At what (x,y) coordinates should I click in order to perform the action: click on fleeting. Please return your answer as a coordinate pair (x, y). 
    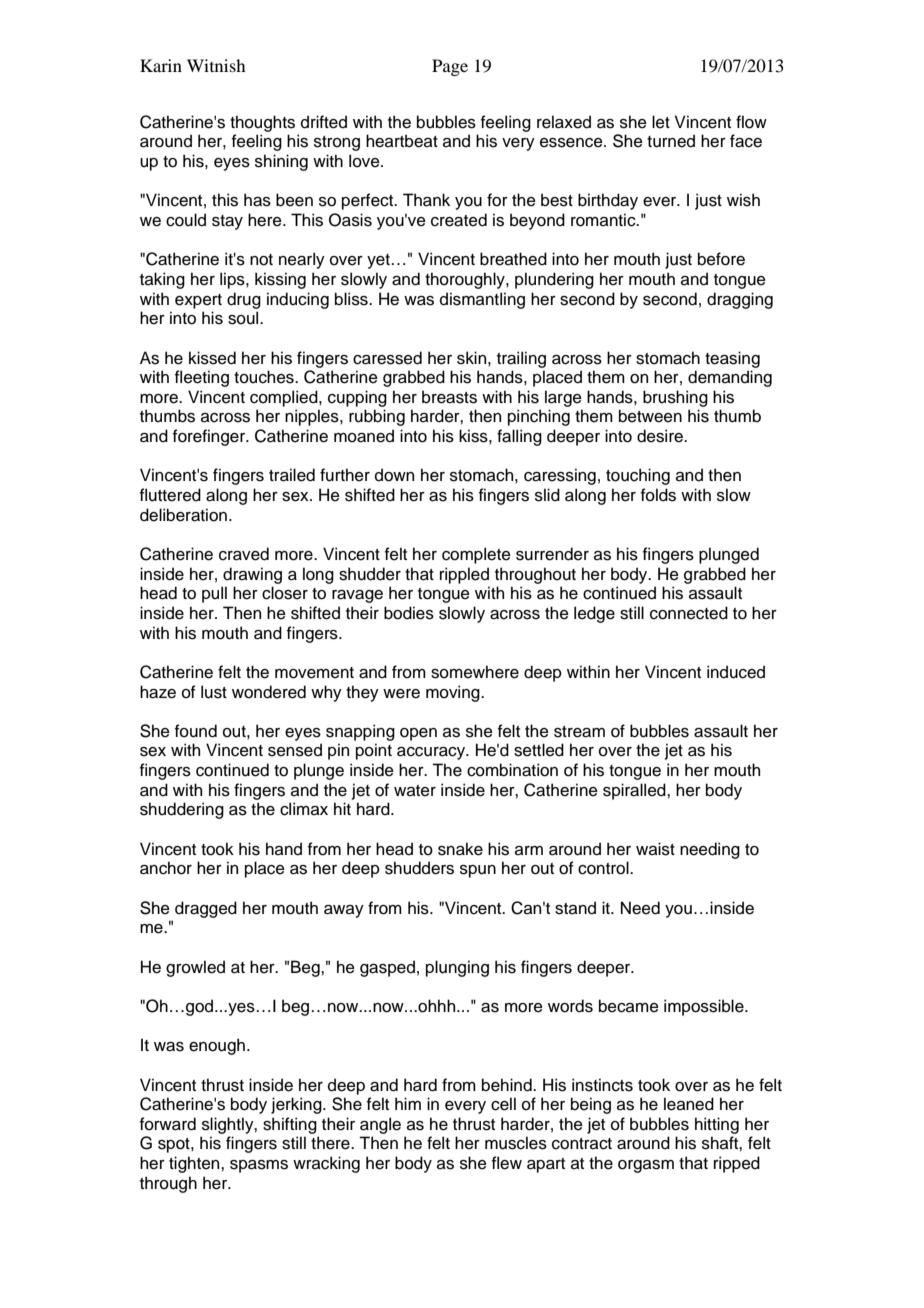
    Looking at the image, I should click on (202, 378).
